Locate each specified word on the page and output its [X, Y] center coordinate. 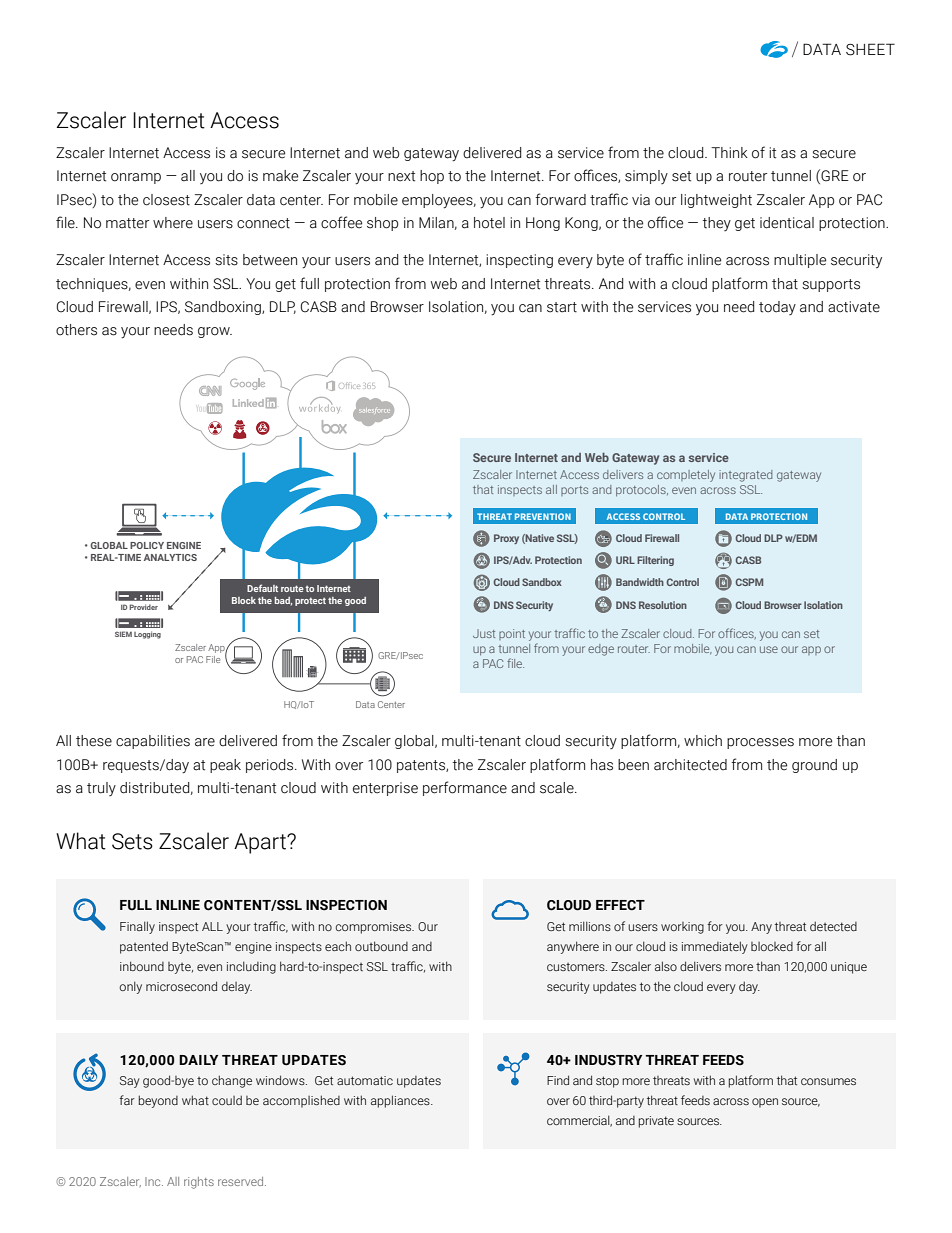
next [401, 176]
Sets [132, 841]
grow [215, 332]
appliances [401, 1101]
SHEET [870, 49]
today [777, 308]
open [765, 1103]
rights [199, 1183]
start [562, 307]
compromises [375, 928]
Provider [143, 607]
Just [484, 633]
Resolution [663, 605]
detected [833, 926]
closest [166, 200]
